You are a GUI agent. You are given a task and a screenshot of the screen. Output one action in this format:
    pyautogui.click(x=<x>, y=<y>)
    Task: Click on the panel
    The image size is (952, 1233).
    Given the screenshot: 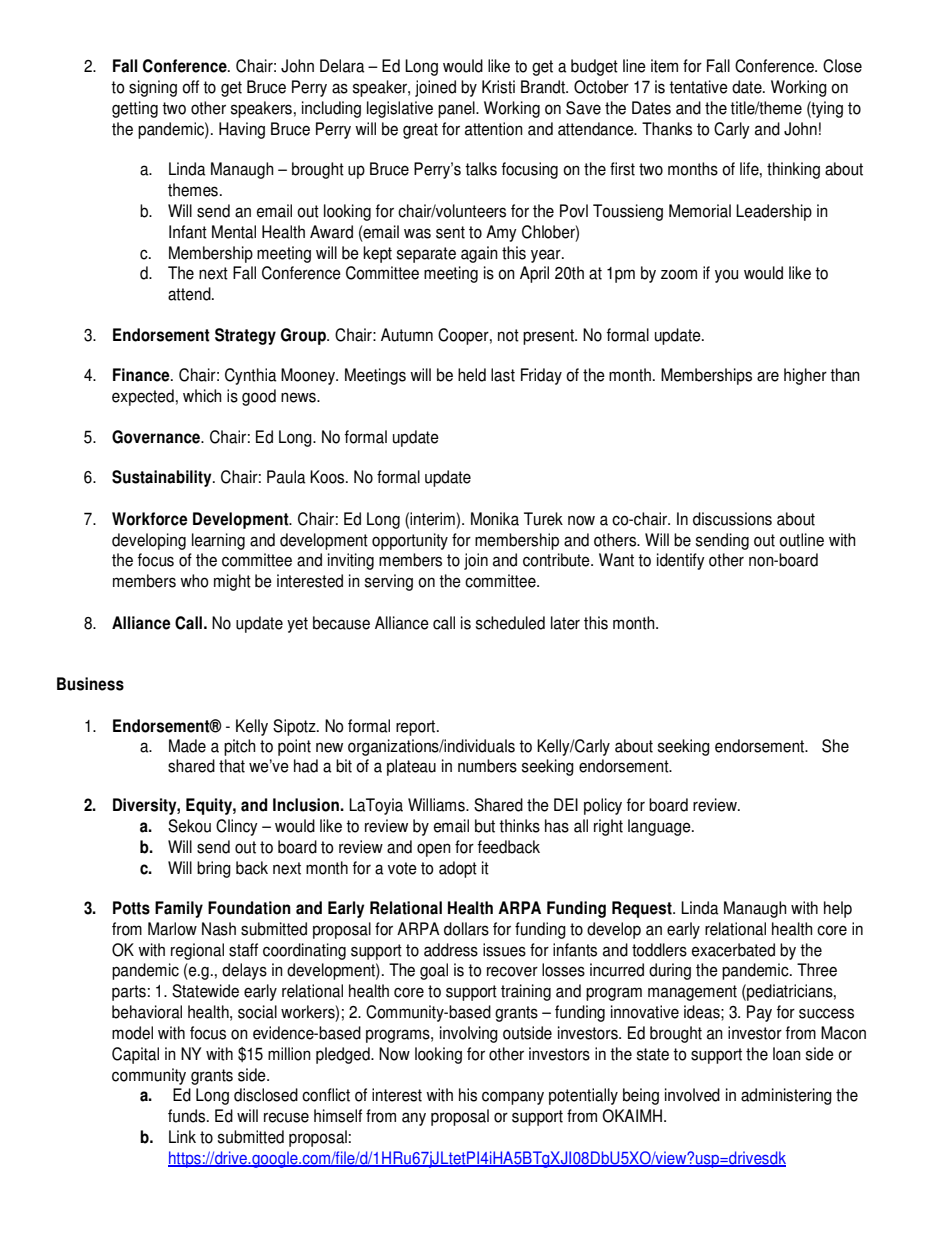 What is the action you would take?
    pyautogui.click(x=457, y=109)
